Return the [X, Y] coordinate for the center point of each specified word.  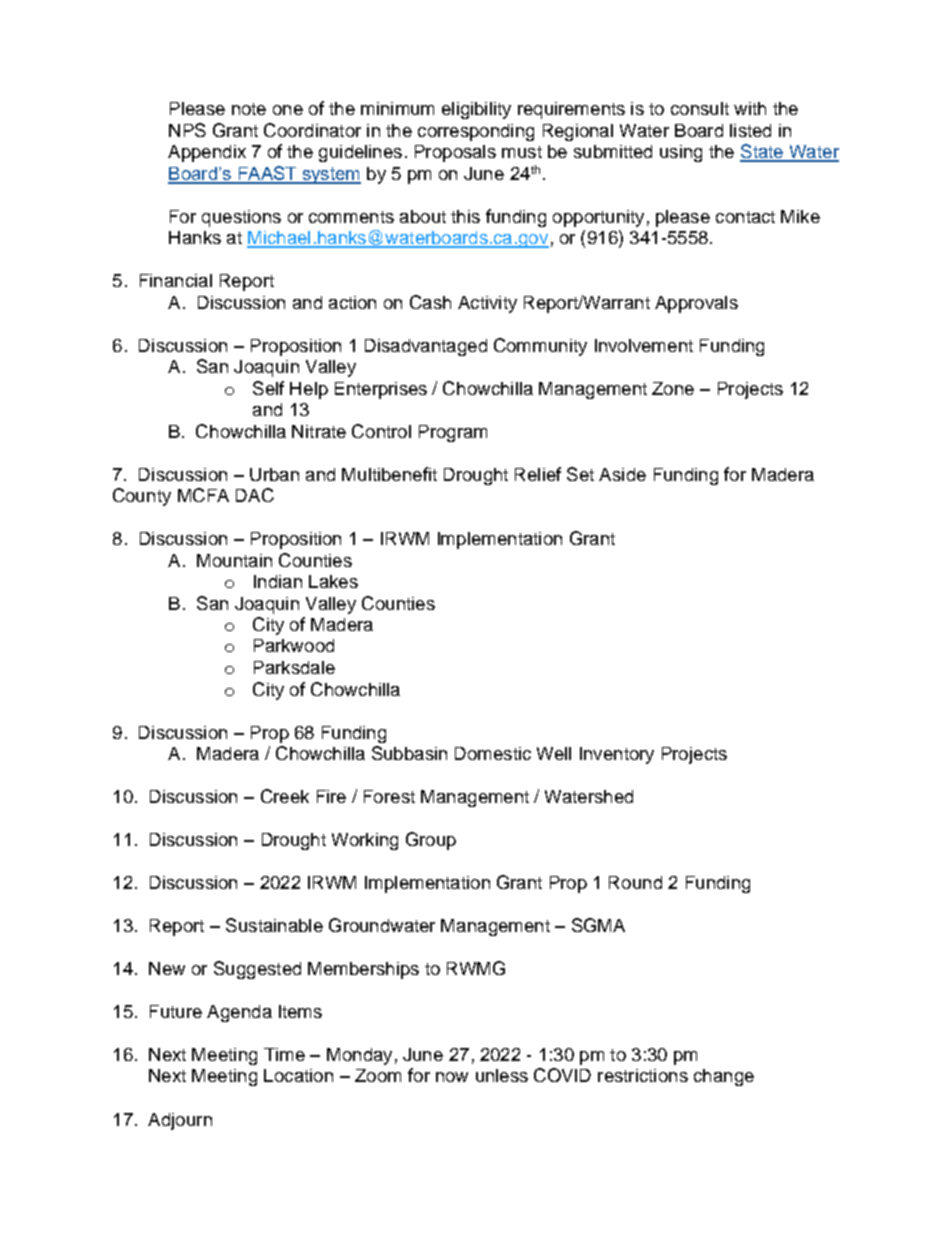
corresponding [476, 132]
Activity [487, 304]
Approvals [696, 304]
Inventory [617, 755]
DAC [255, 495]
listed [750, 130]
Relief [538, 474]
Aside [622, 474]
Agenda [239, 1013]
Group [431, 841]
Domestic [493, 753]
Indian [278, 581]
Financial [176, 280]
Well [554, 753]
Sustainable [274, 925]
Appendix [207, 153]
